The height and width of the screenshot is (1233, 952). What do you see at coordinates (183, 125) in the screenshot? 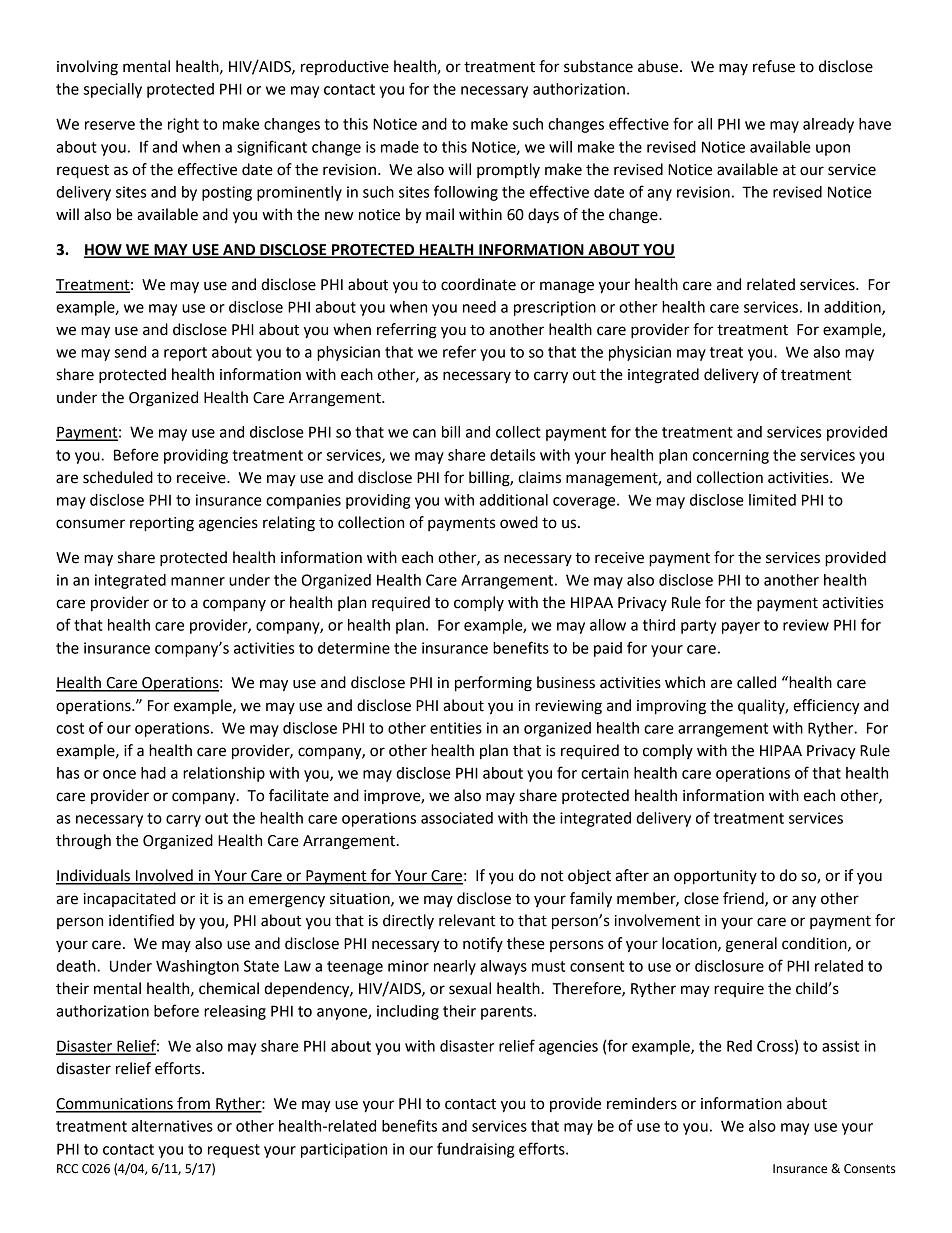
I see `right` at bounding box center [183, 125].
